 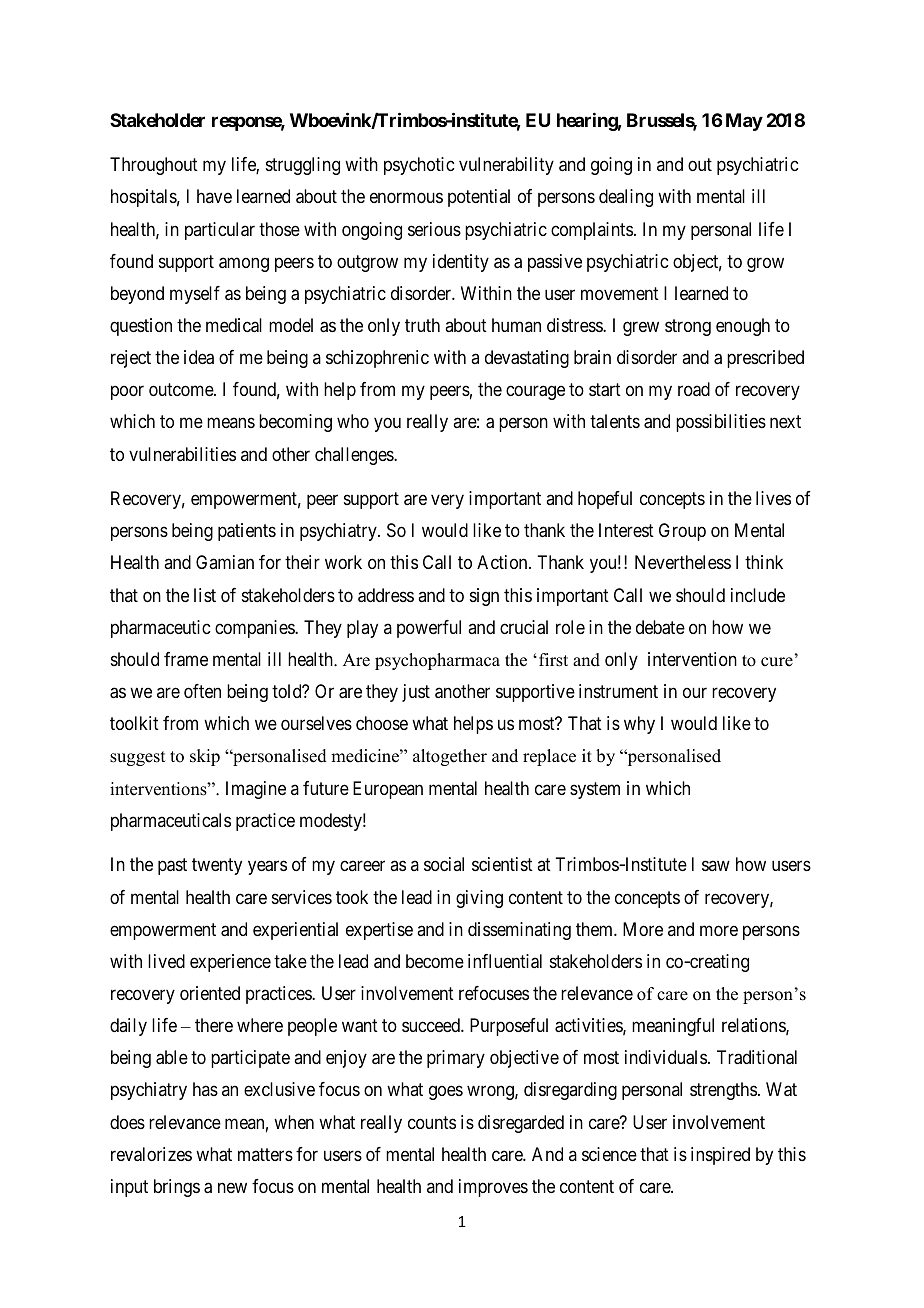 I want to click on have, so click(x=214, y=196).
